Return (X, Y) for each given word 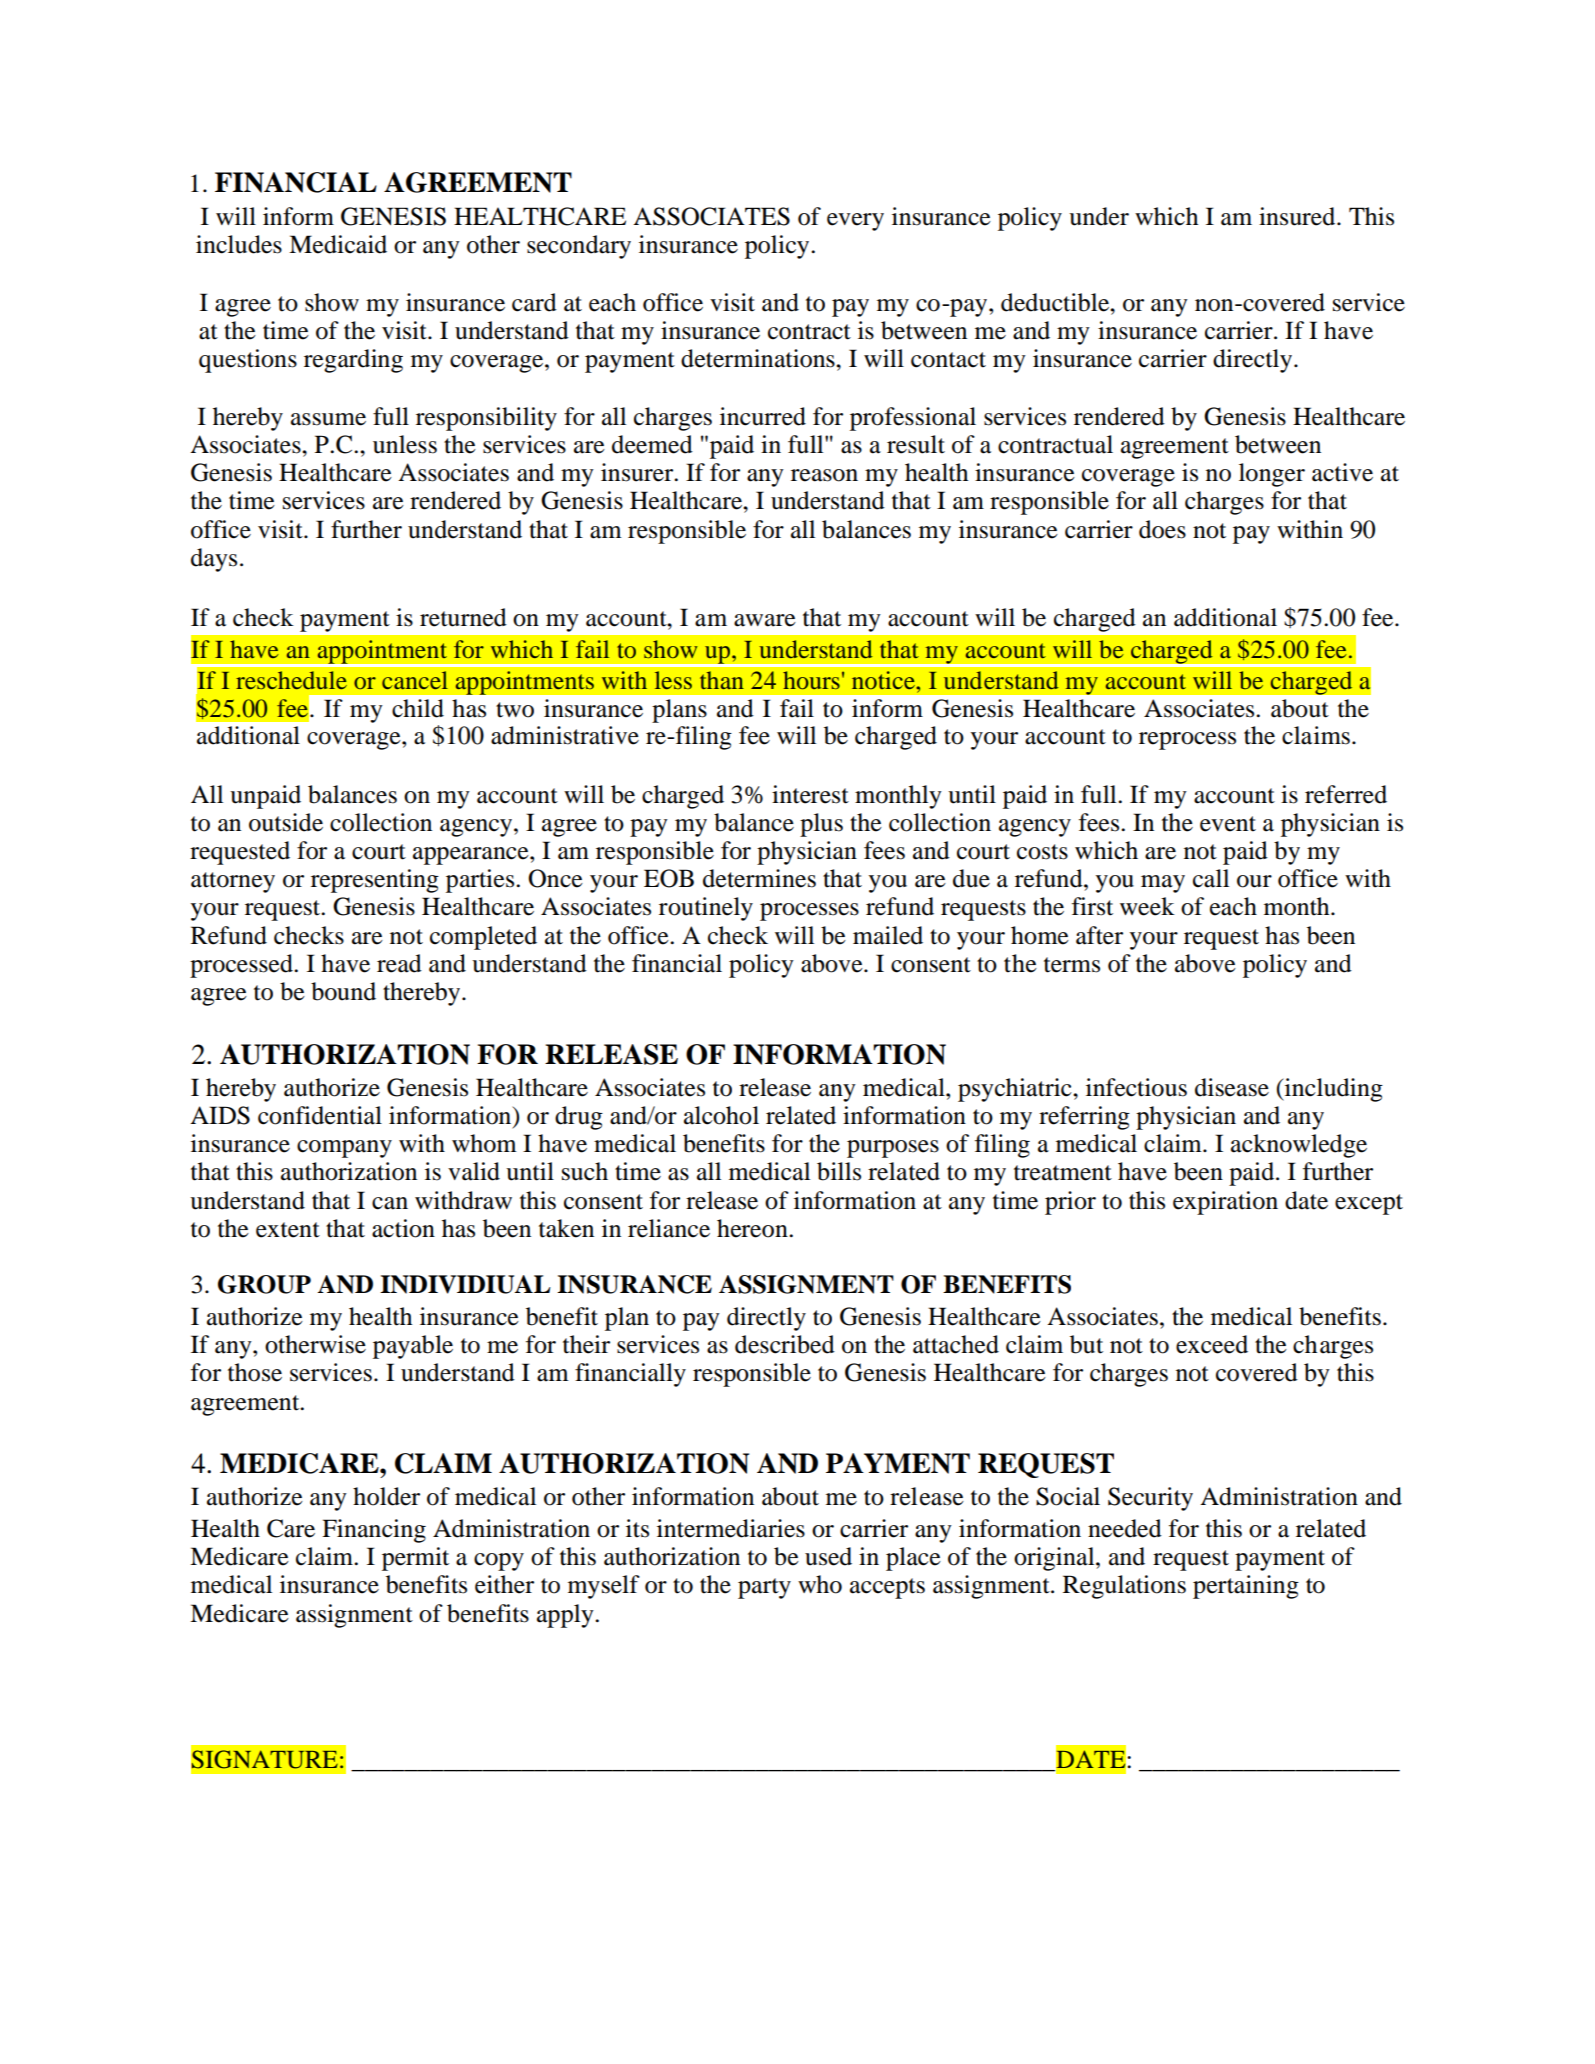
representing (375, 881)
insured (1298, 216)
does (1162, 529)
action (403, 1228)
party (764, 1588)
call (1211, 878)
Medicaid (338, 244)
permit (415, 1559)
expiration (1225, 1203)
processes (809, 912)
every (855, 222)
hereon (753, 1228)
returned (463, 617)
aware (765, 620)
